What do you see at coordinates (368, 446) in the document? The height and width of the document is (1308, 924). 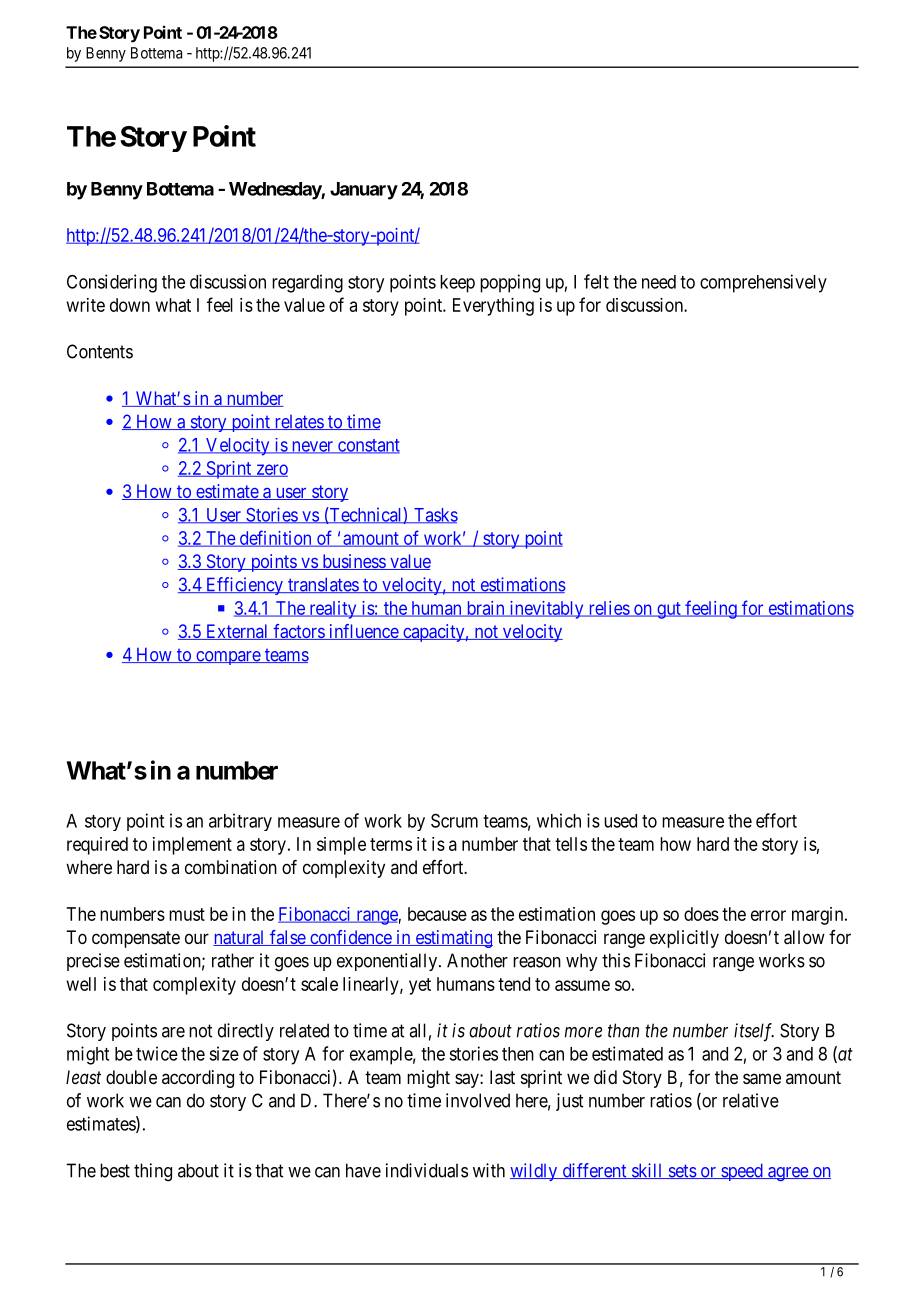 I see `constant` at bounding box center [368, 446].
